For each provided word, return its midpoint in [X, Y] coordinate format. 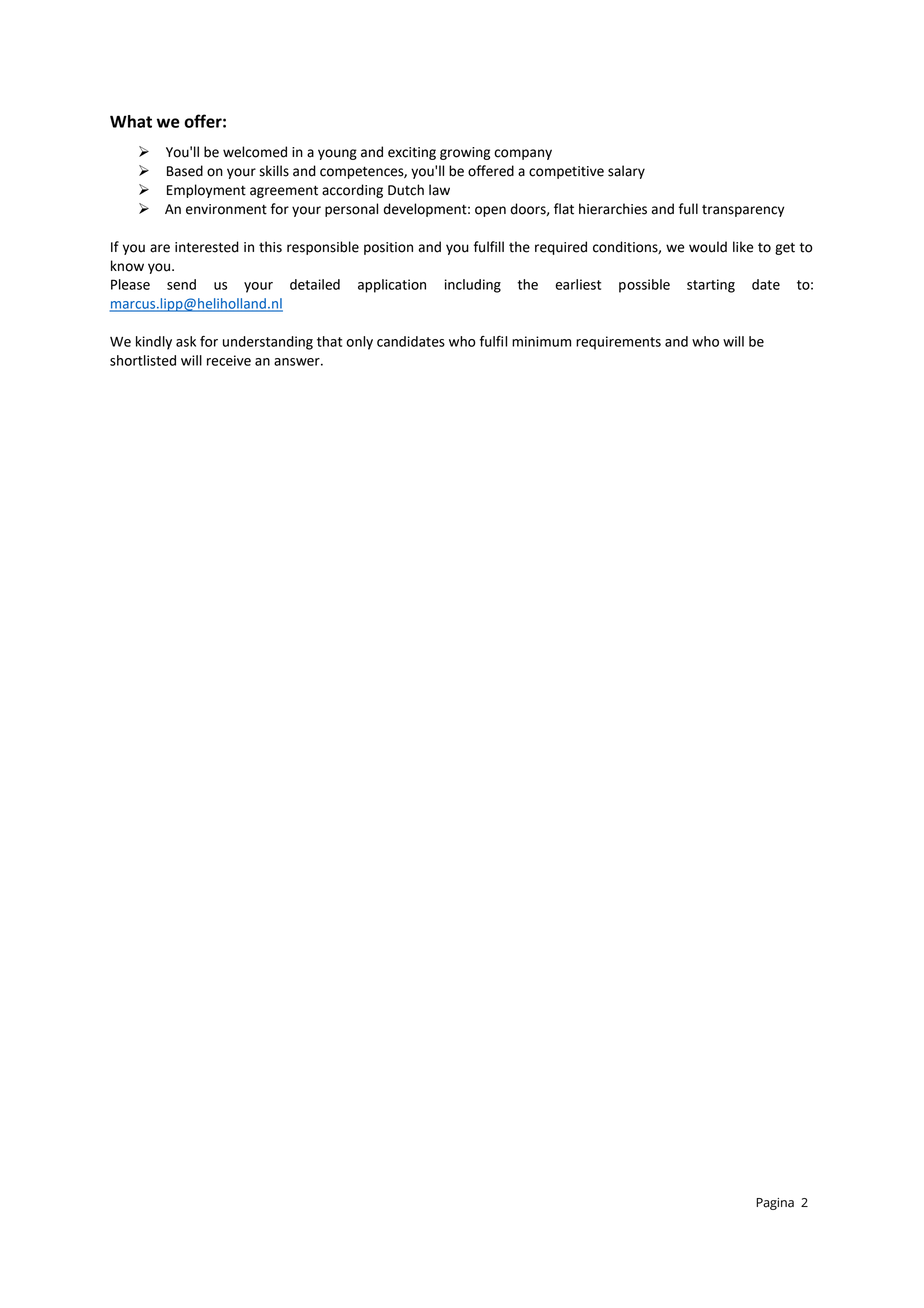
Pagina [775, 1204]
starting [711, 286]
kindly [154, 343]
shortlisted [143, 360]
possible [644, 286]
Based [185, 171]
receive [229, 360]
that [329, 341]
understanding [268, 343]
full [688, 209]
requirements [618, 343]
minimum [541, 341]
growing [465, 153]
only [359, 343]
